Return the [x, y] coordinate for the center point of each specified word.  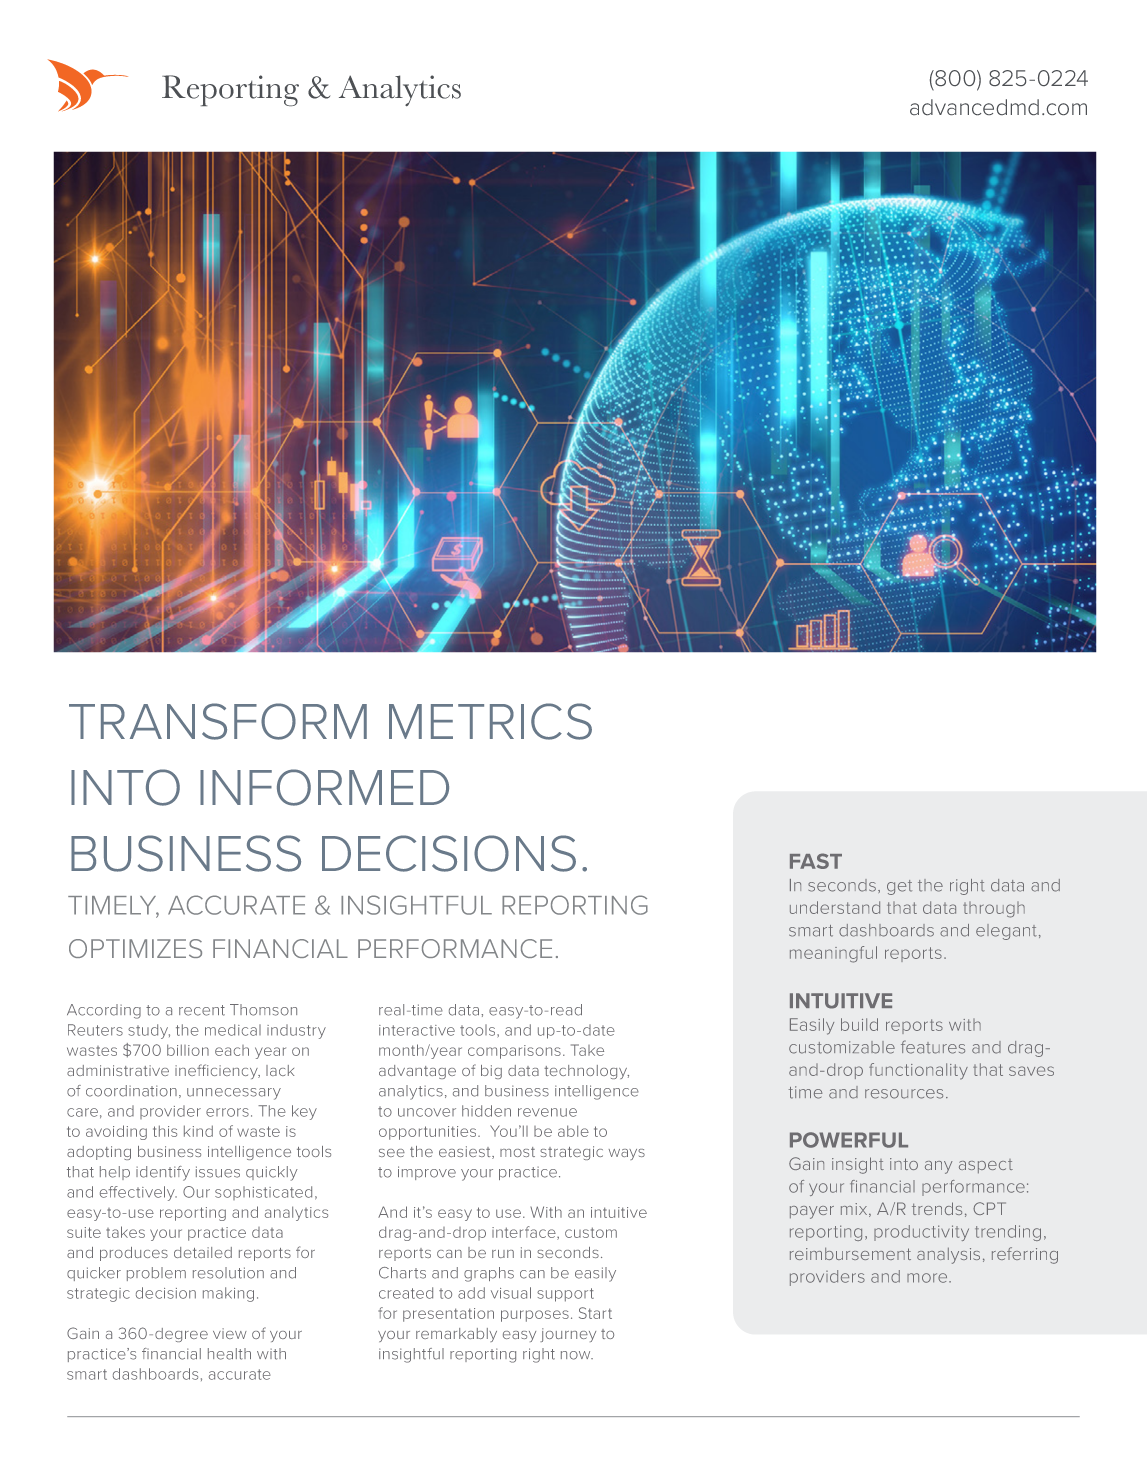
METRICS [490, 721]
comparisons [514, 1052]
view [230, 1333]
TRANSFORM [218, 721]
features [933, 1047]
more [928, 1278]
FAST [816, 861]
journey [568, 1335]
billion [188, 1050]
